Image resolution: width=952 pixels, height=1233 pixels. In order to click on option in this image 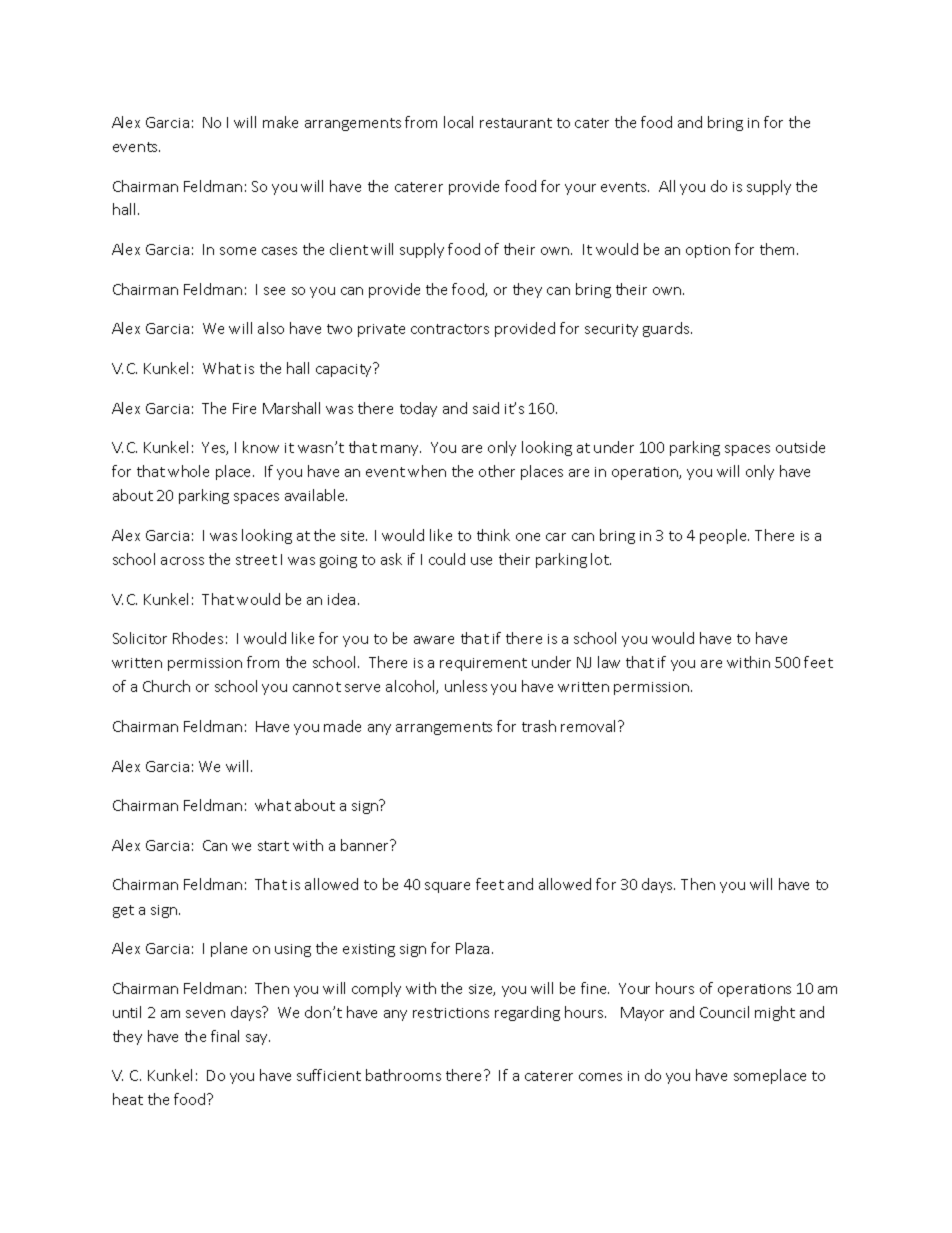, I will do `click(708, 251)`.
